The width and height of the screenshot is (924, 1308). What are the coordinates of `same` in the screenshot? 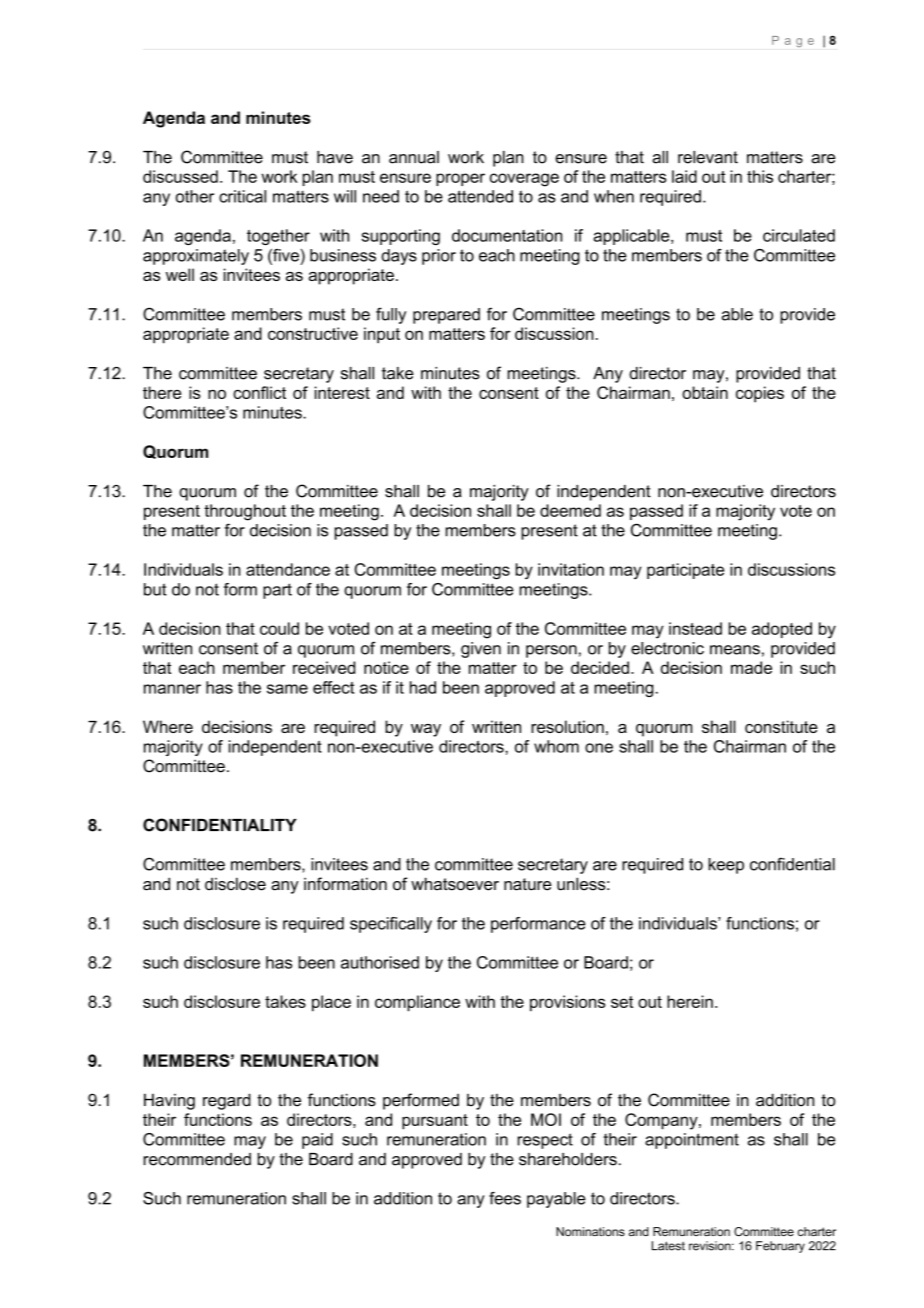 It's located at (287, 689).
